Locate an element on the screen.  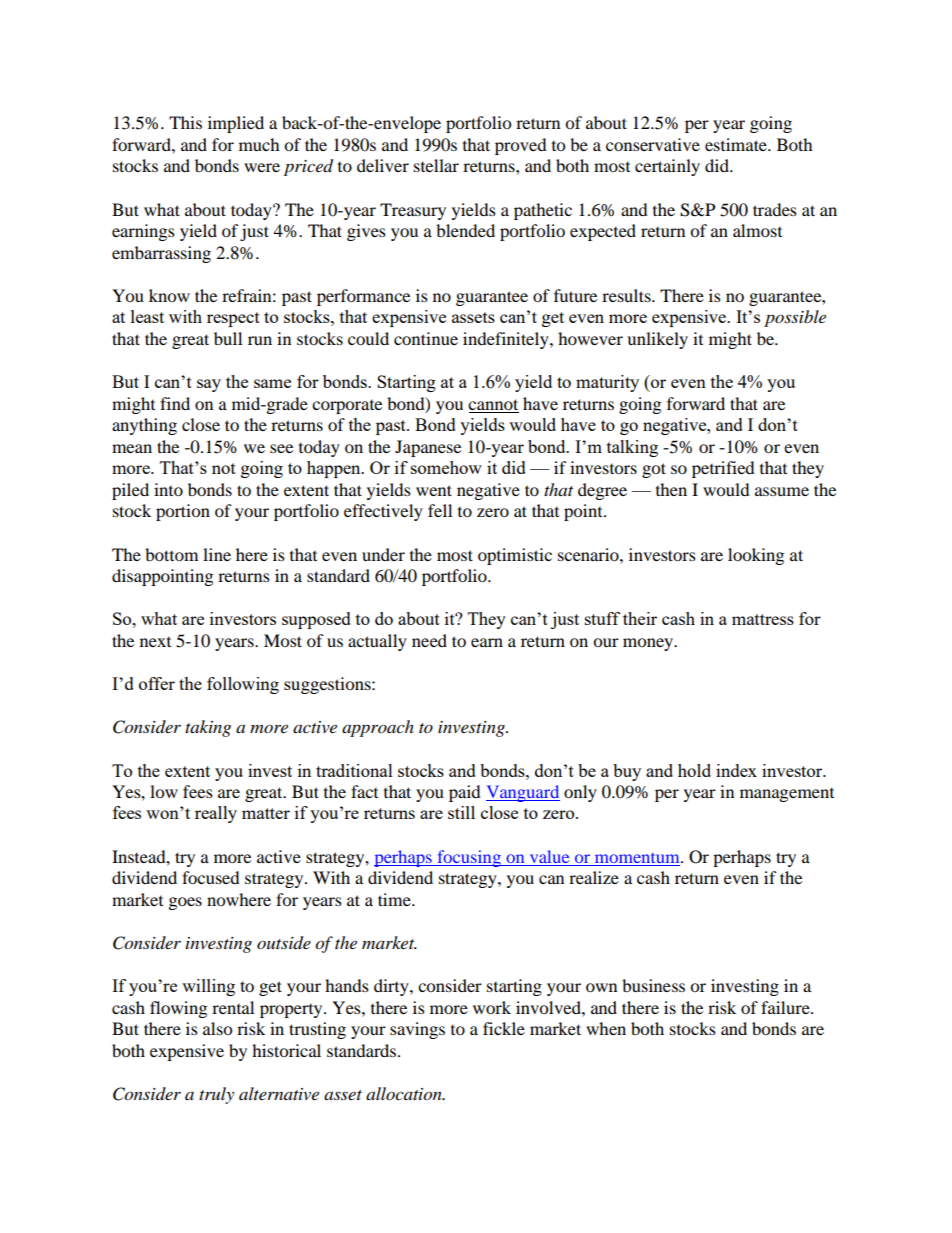
failure is located at coordinates (786, 1007).
